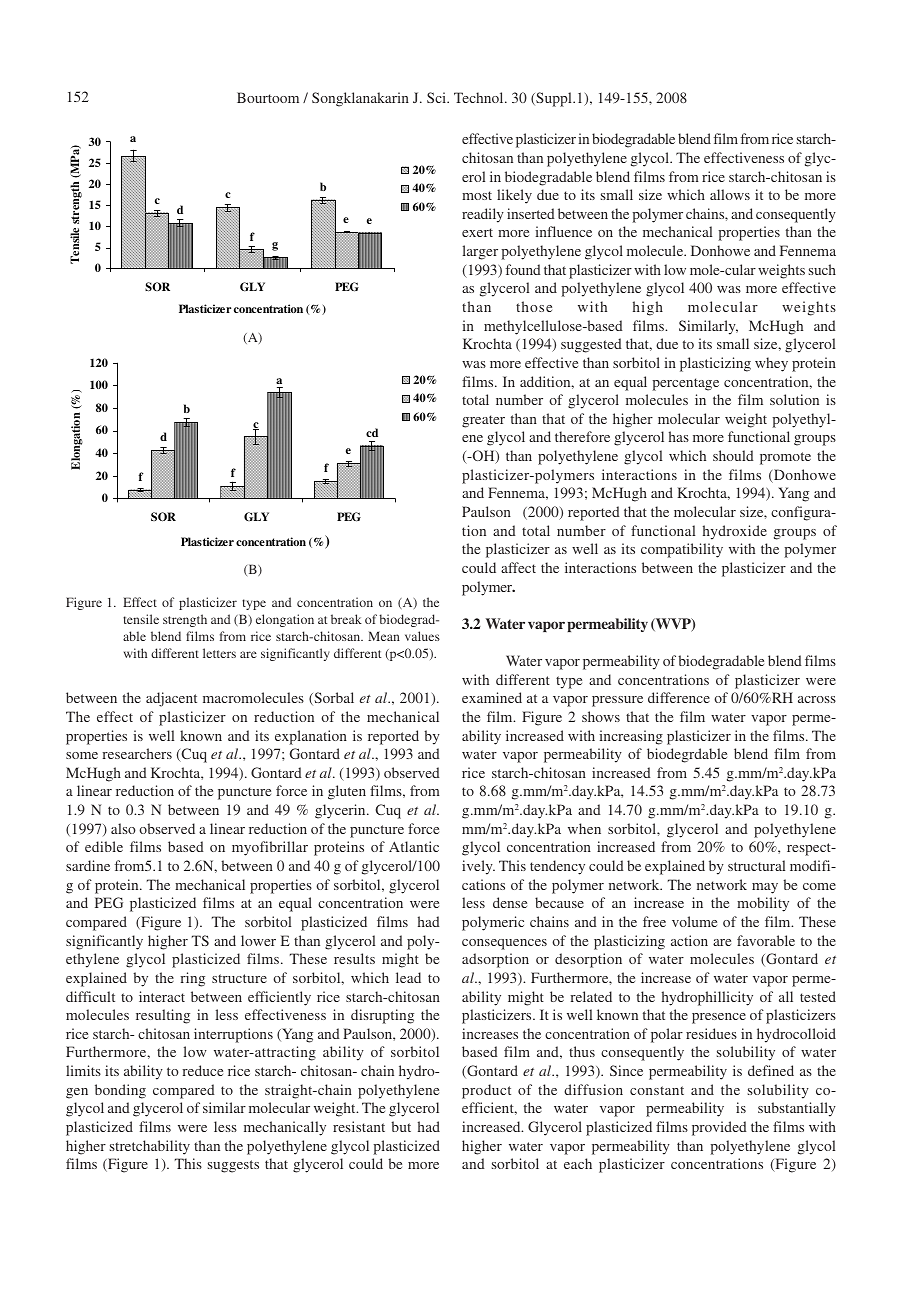  Describe the element at coordinates (401, 1126) in the document. I see `but` at that location.
